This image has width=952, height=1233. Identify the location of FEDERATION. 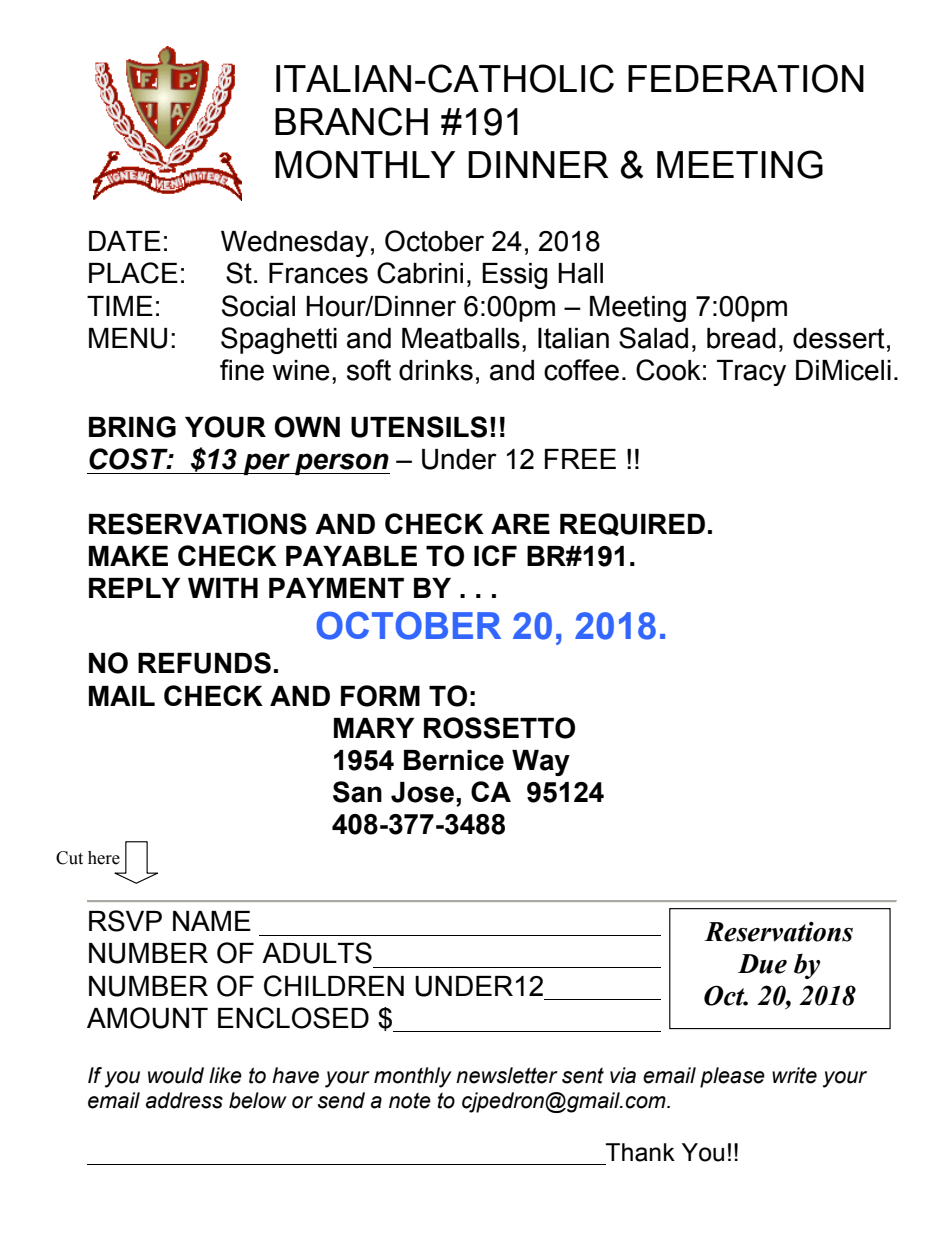
(746, 78).
